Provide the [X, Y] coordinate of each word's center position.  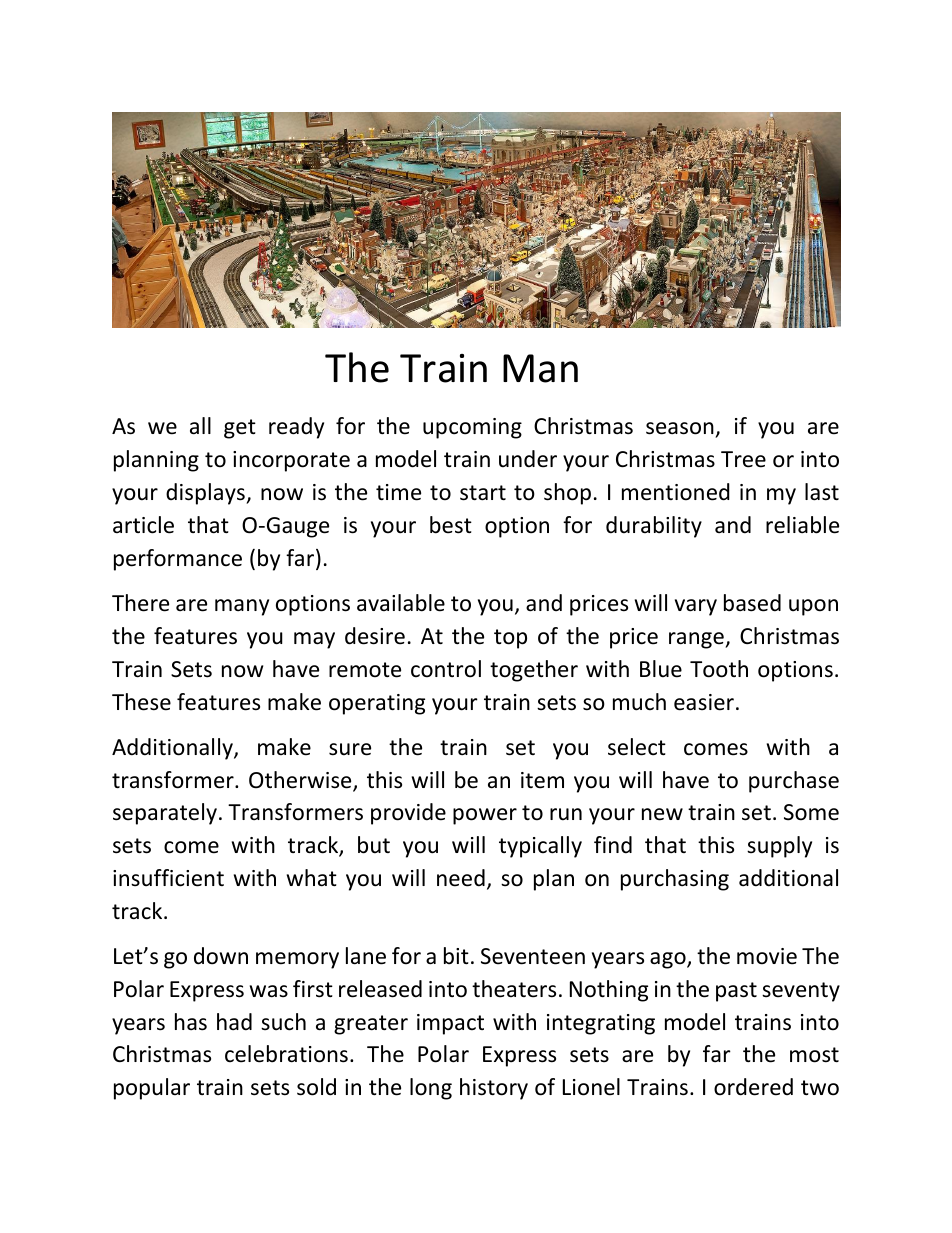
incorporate [291, 461]
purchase [794, 782]
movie [767, 956]
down [221, 956]
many [242, 607]
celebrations [286, 1054]
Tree [743, 459]
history [494, 1089]
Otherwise [301, 781]
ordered [753, 1087]
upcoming [472, 428]
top [510, 639]
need [461, 878]
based [752, 603]
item [542, 780]
